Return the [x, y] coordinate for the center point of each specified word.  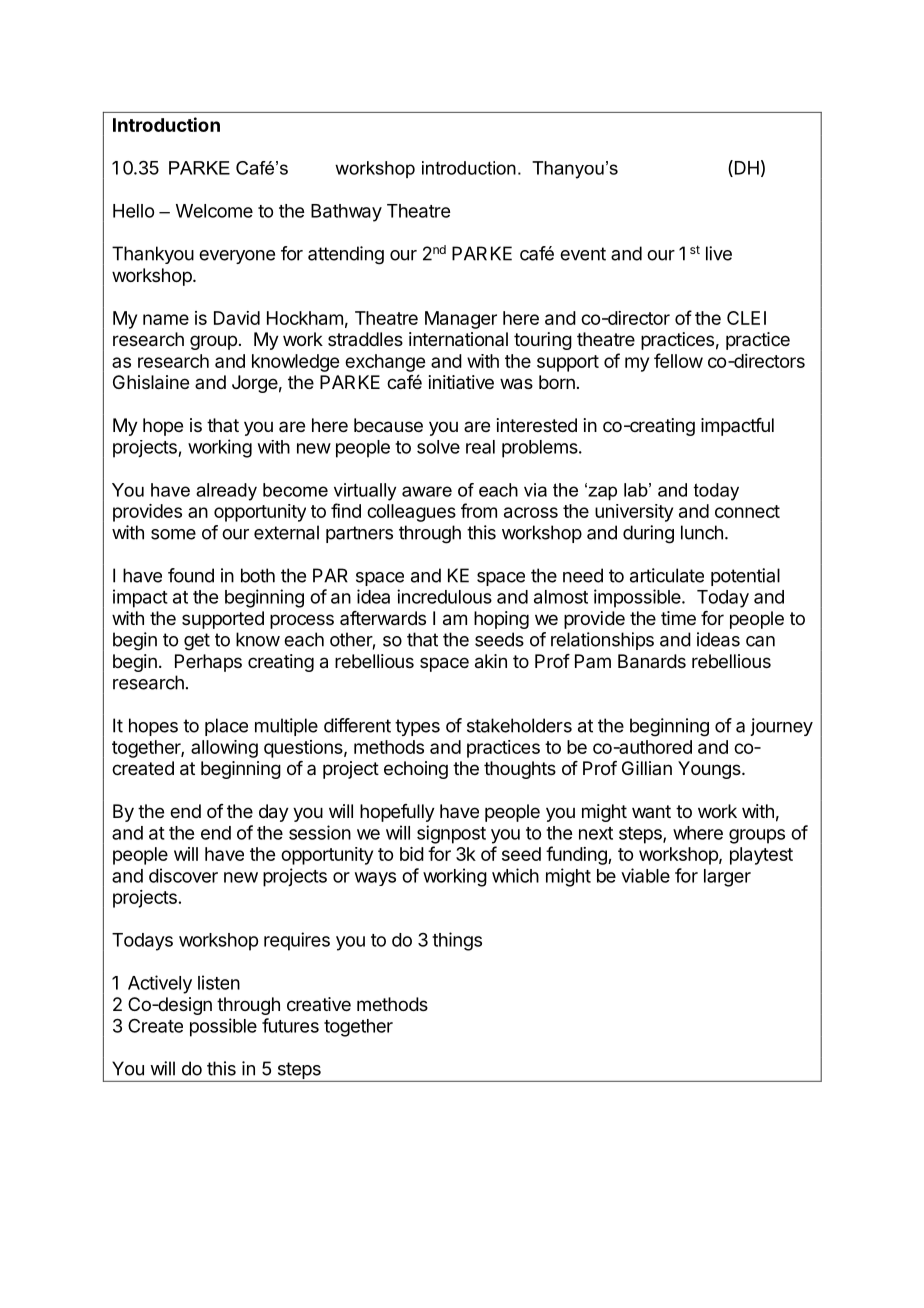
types [417, 727]
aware [427, 491]
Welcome [214, 211]
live [719, 253]
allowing [224, 749]
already [226, 492]
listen [219, 982]
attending [346, 255]
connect [747, 511]
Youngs [710, 770]
